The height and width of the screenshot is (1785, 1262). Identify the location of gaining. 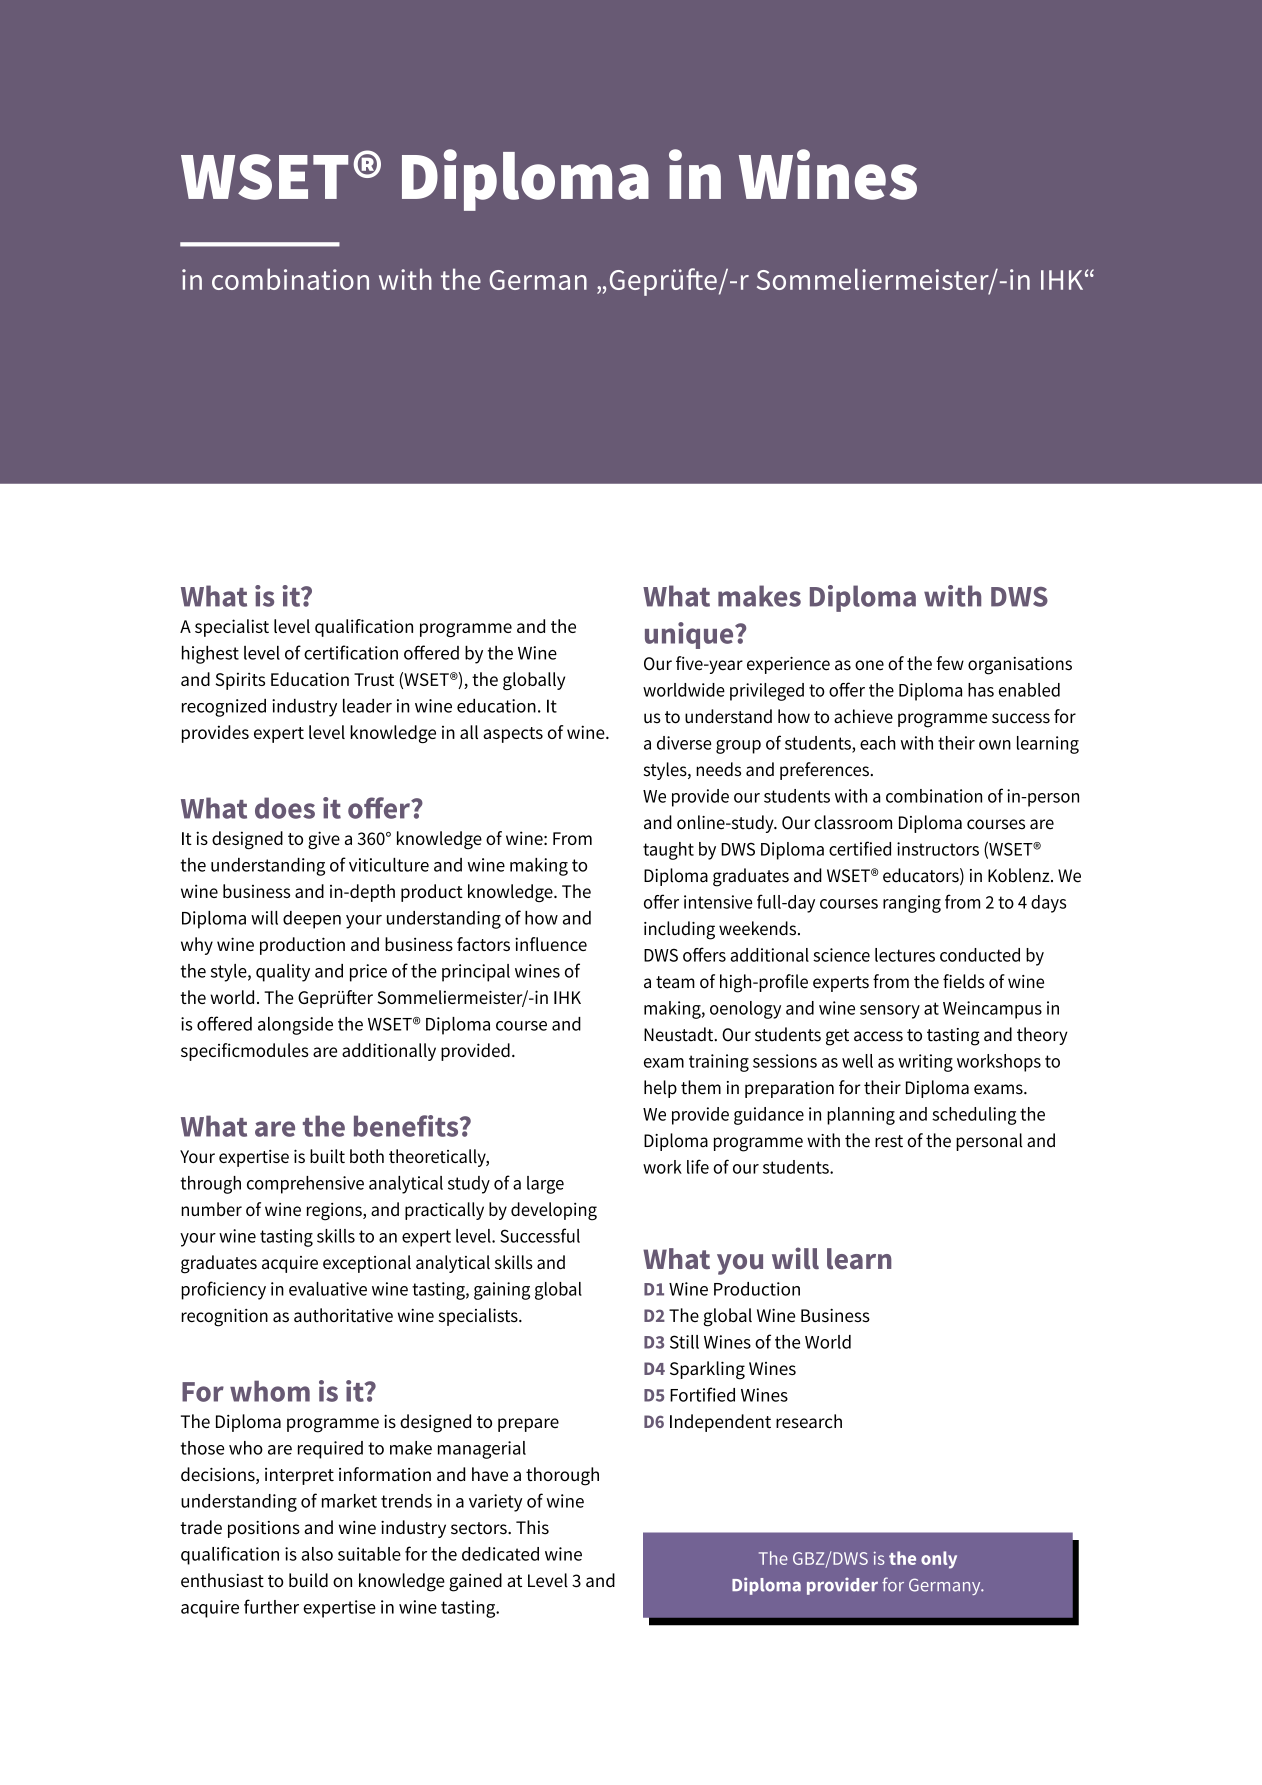
(502, 1291).
